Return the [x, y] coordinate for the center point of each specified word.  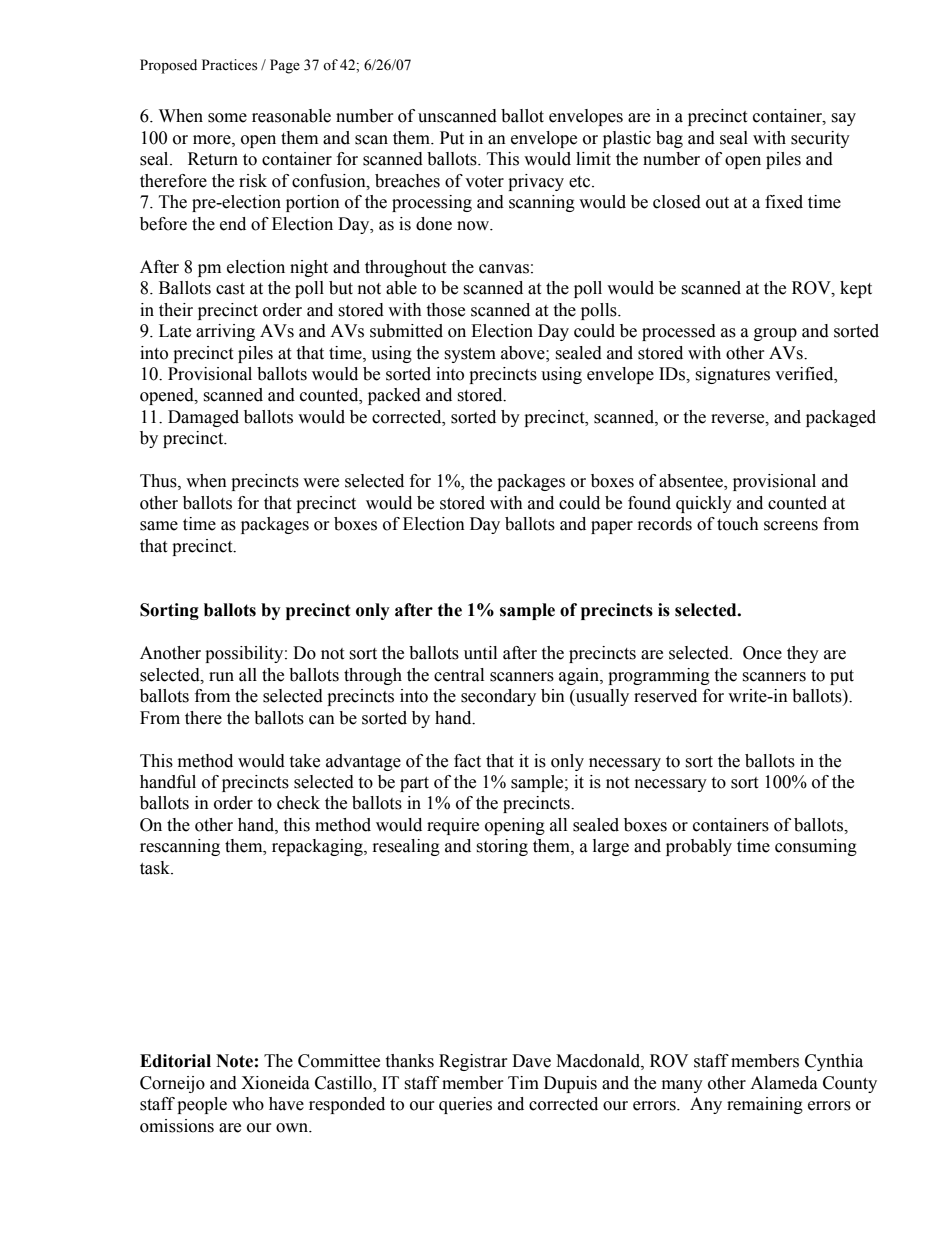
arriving [225, 332]
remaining [765, 1105]
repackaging [318, 847]
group [775, 334]
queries [465, 1105]
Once [762, 653]
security [820, 139]
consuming [816, 847]
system [470, 355]
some [227, 118]
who [248, 1104]
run [221, 677]
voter [484, 182]
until [480, 653]
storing [502, 847]
